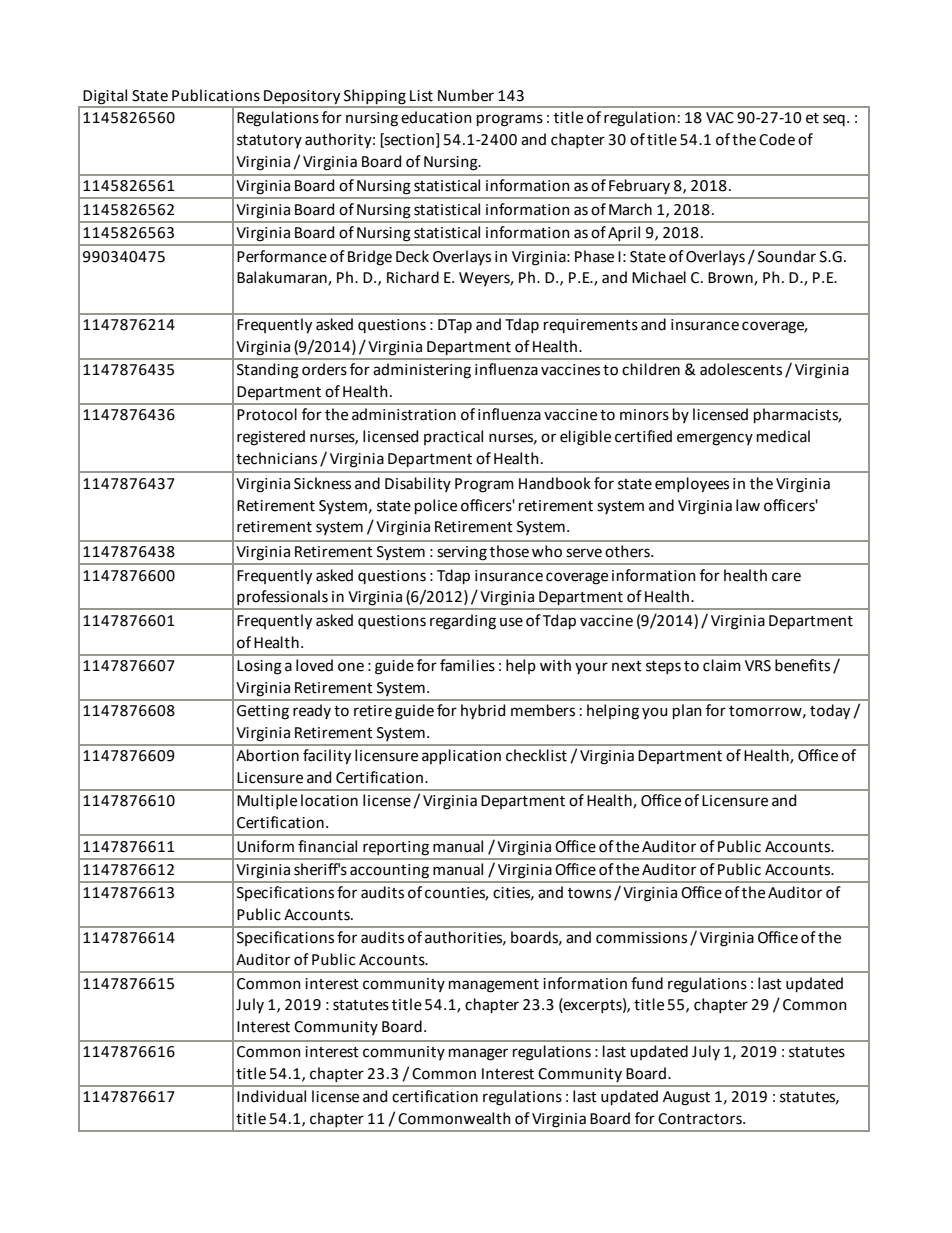 Image resolution: width=952 pixels, height=1233 pixels. What do you see at coordinates (461, 756) in the screenshot?
I see `application` at bounding box center [461, 756].
